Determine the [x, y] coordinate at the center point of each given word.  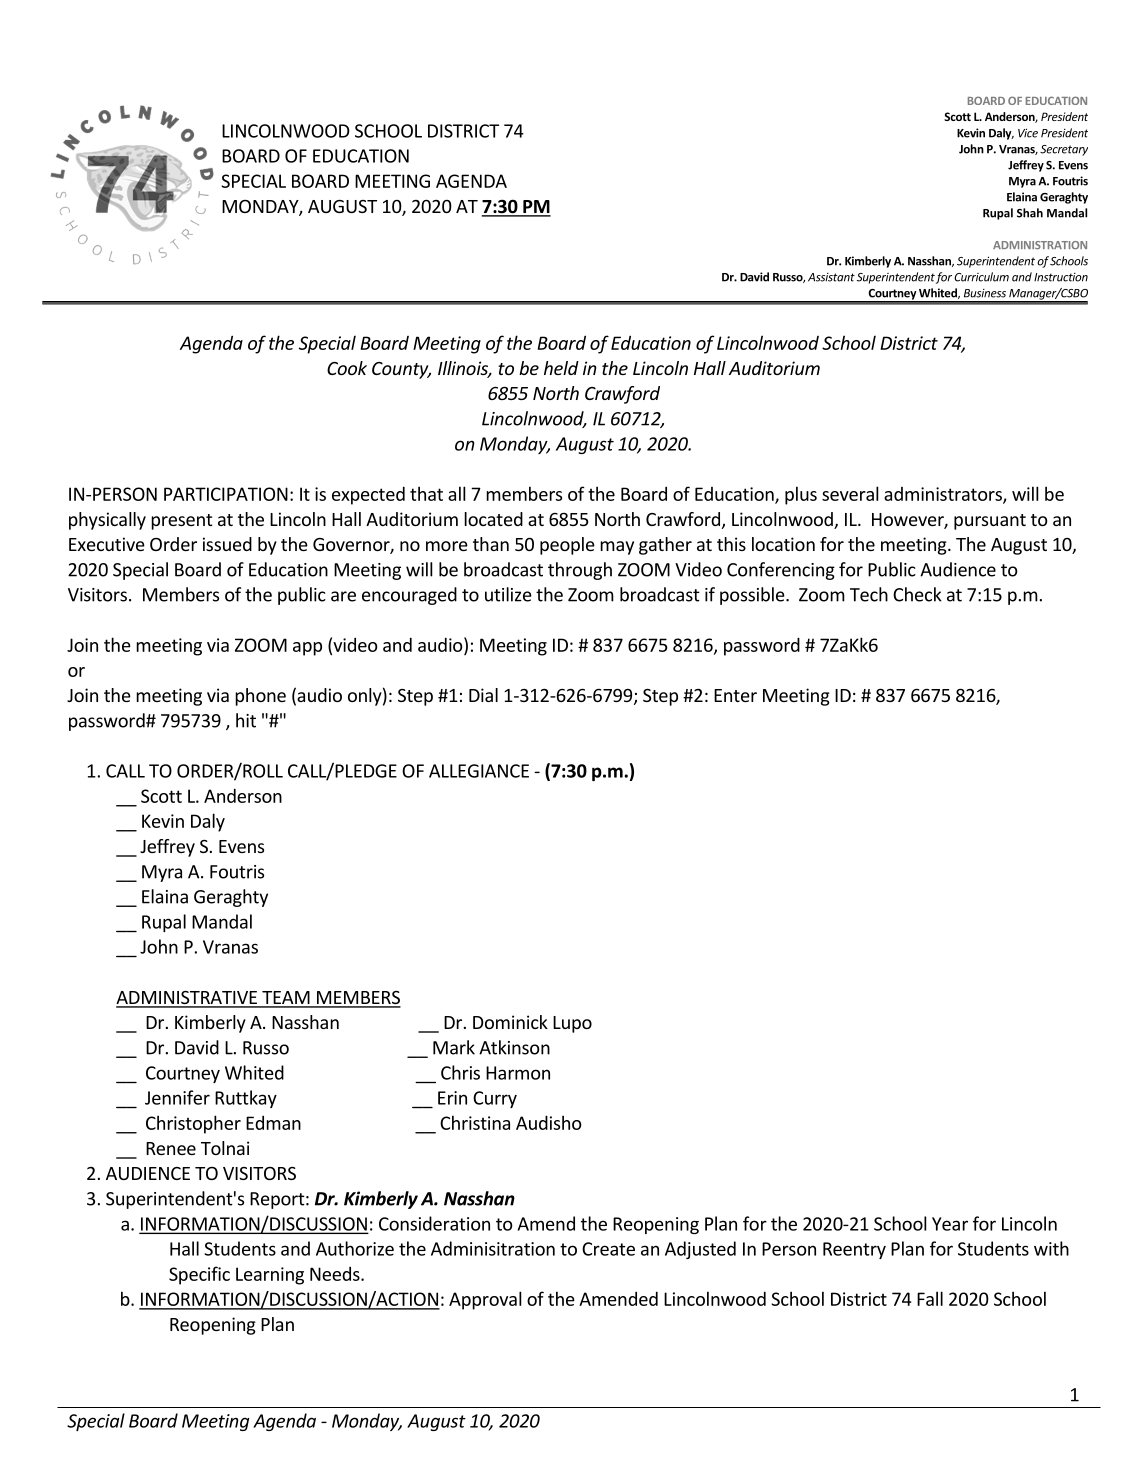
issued [227, 544]
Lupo [572, 1024]
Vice [1028, 133]
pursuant [990, 522]
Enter [735, 695]
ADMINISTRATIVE [188, 999]
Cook [347, 368]
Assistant [831, 277]
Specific [199, 1275]
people [567, 546]
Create [608, 1249]
